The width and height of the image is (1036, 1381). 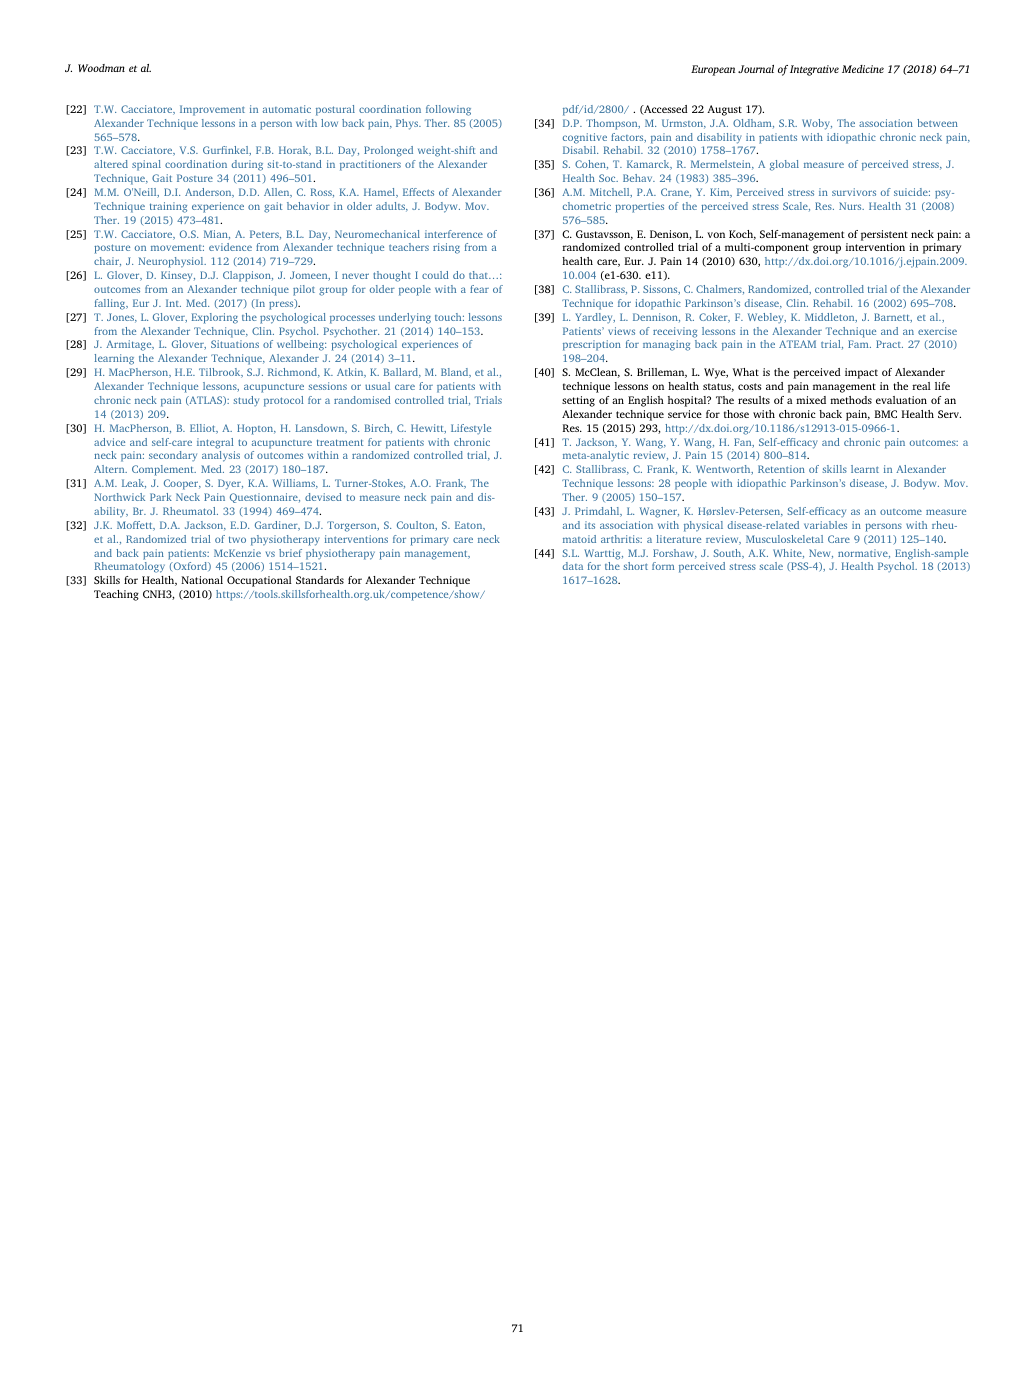 What do you see at coordinates (221, 456) in the image?
I see `analysis` at bounding box center [221, 456].
